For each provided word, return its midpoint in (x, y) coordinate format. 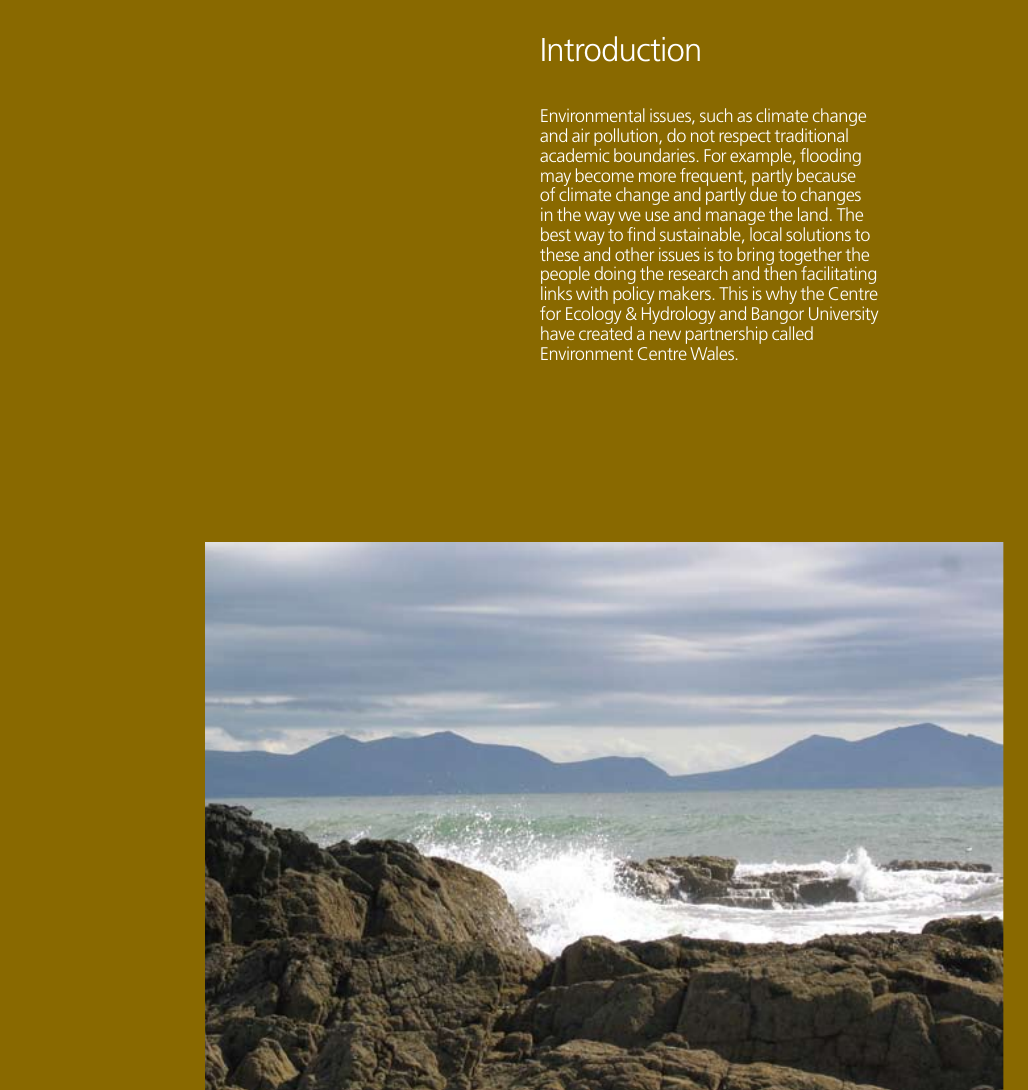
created (605, 333)
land (813, 214)
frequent (713, 178)
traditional (811, 135)
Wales (712, 353)
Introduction (621, 49)
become (605, 175)
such (716, 115)
